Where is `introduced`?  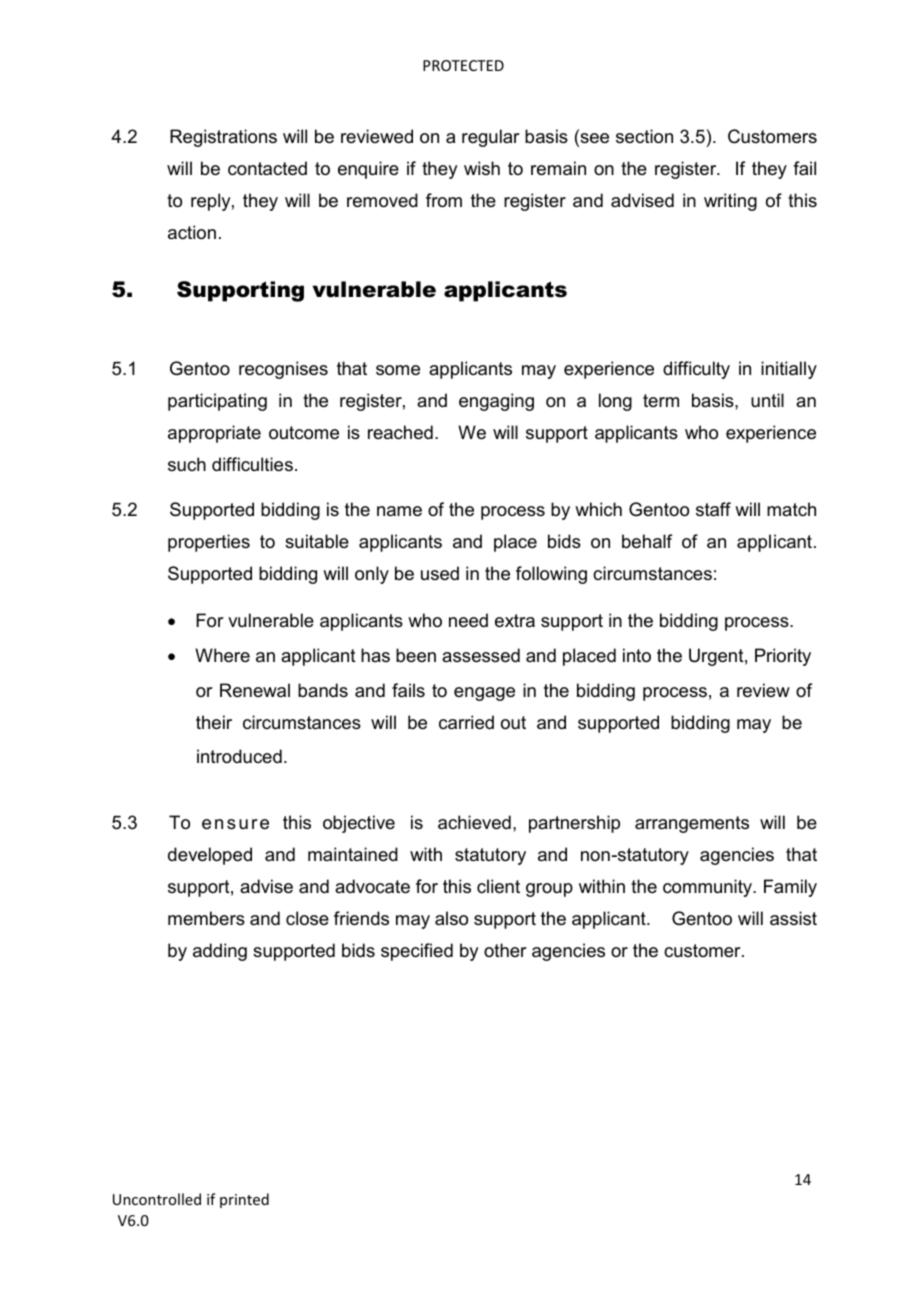
introduced is located at coordinates (239, 756).
